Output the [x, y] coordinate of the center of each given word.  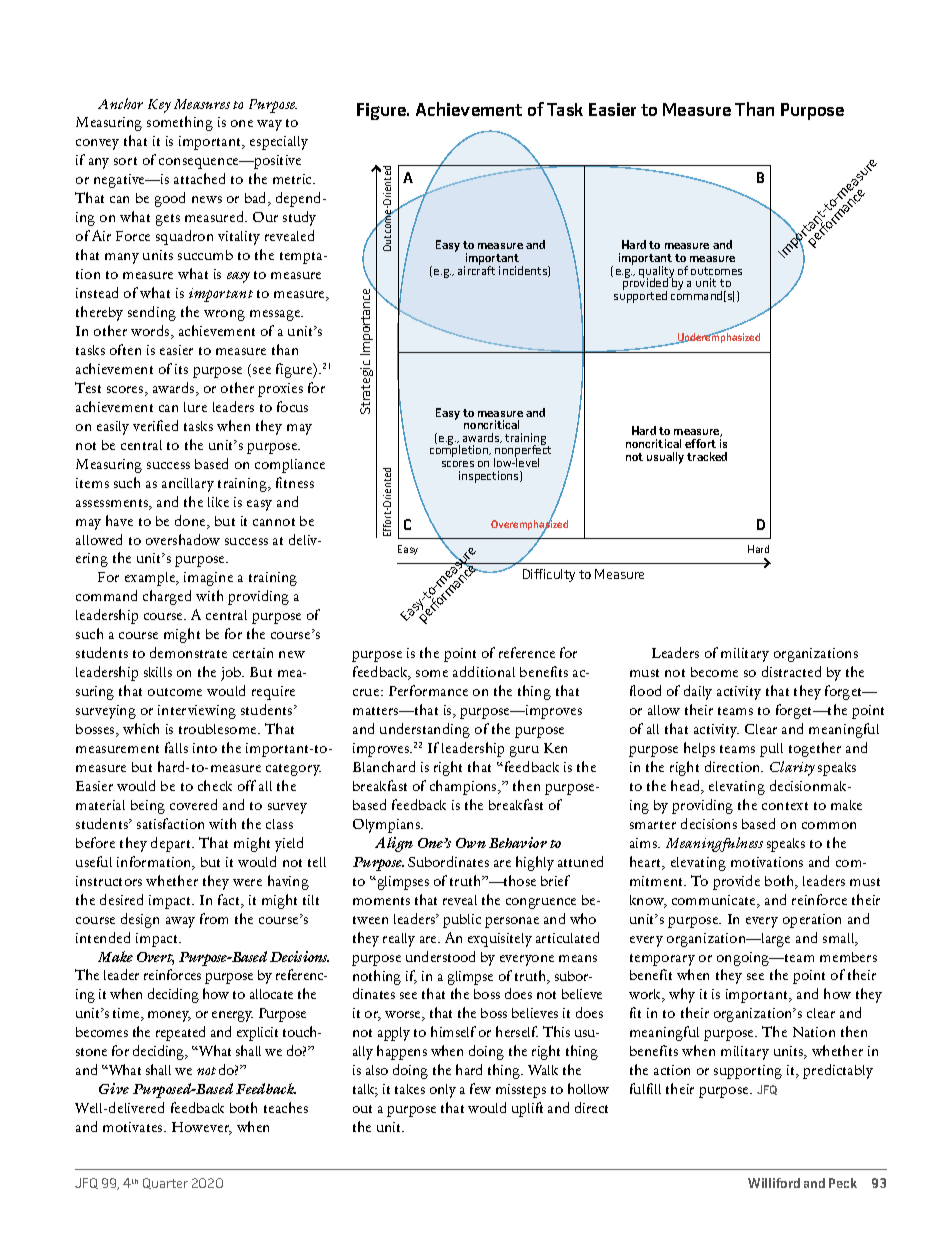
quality [656, 273]
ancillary [188, 485]
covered [193, 804]
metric [294, 179]
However [202, 1128]
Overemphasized [529, 525]
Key [159, 106]
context [785, 806]
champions [464, 787]
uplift [527, 1109]
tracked [707, 456]
